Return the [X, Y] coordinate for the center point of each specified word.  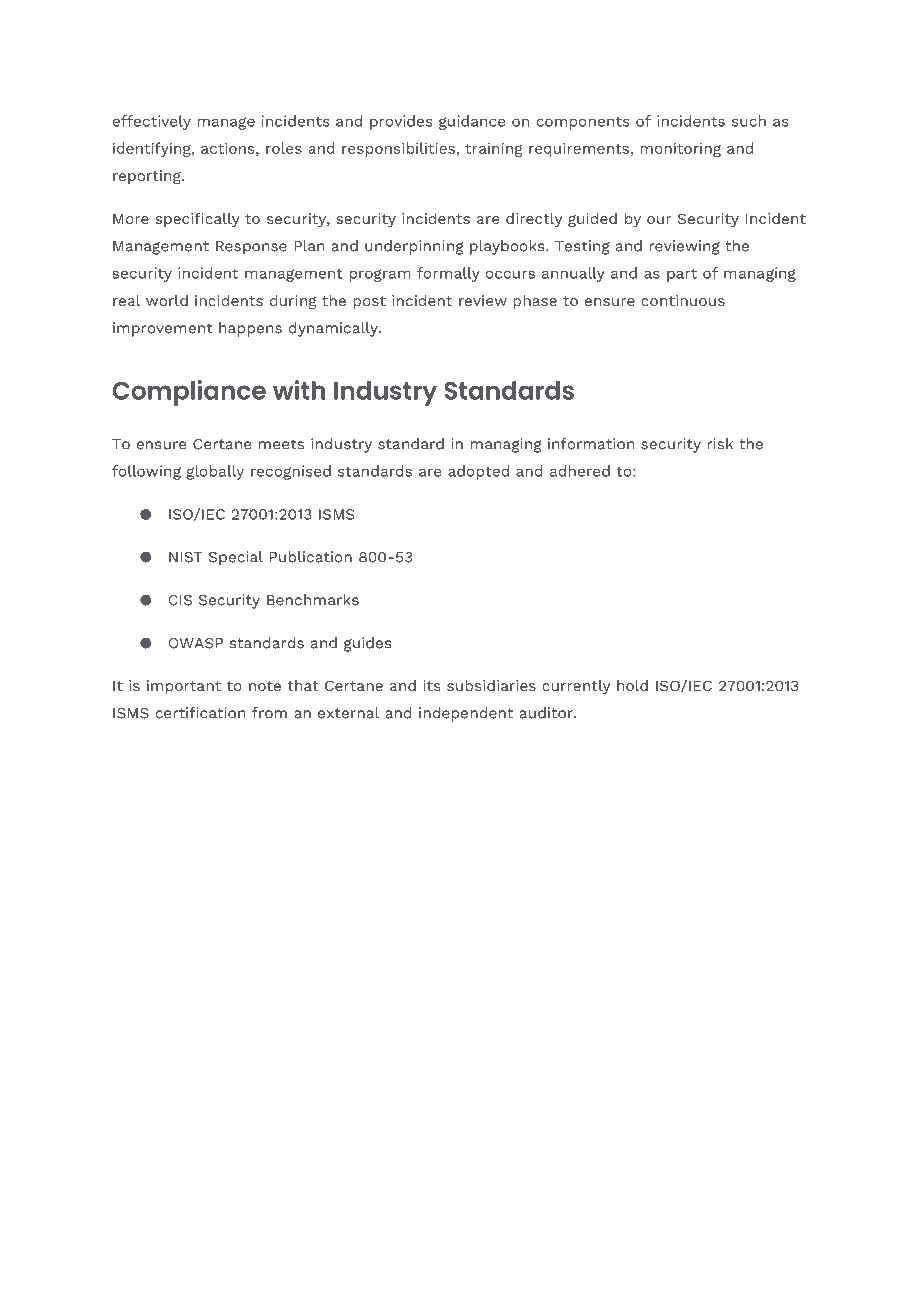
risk [720, 444]
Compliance [189, 393]
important [184, 687]
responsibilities [398, 149]
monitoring [680, 149]
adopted [478, 472]
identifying [153, 149]
